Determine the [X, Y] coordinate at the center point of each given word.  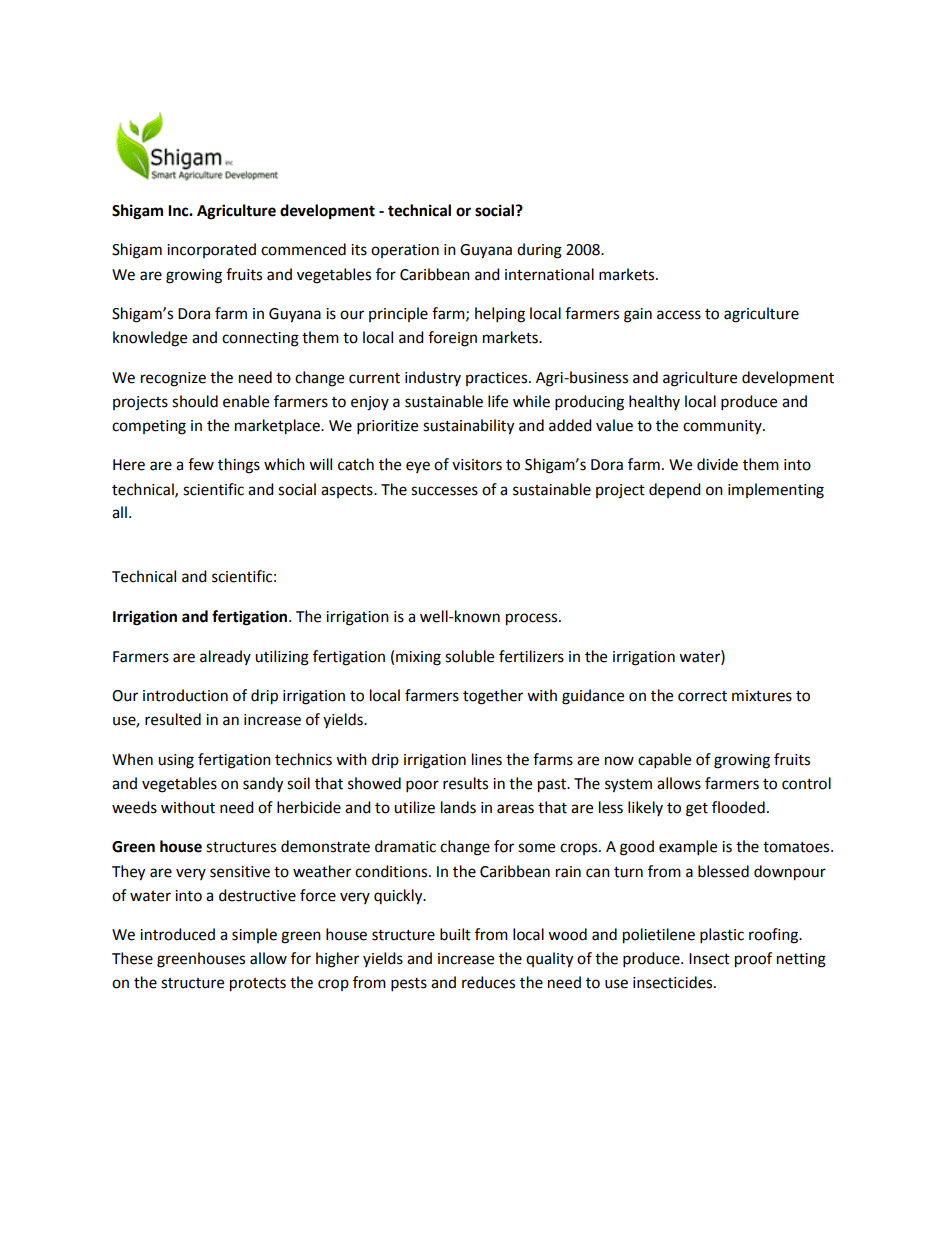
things [239, 466]
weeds [134, 807]
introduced [177, 934]
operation [405, 251]
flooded [738, 807]
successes [444, 491]
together [493, 697]
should [195, 401]
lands [458, 807]
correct [702, 696]
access [679, 315]
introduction [185, 695]
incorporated [211, 250]
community [723, 427]
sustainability [468, 427]
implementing [776, 491]
